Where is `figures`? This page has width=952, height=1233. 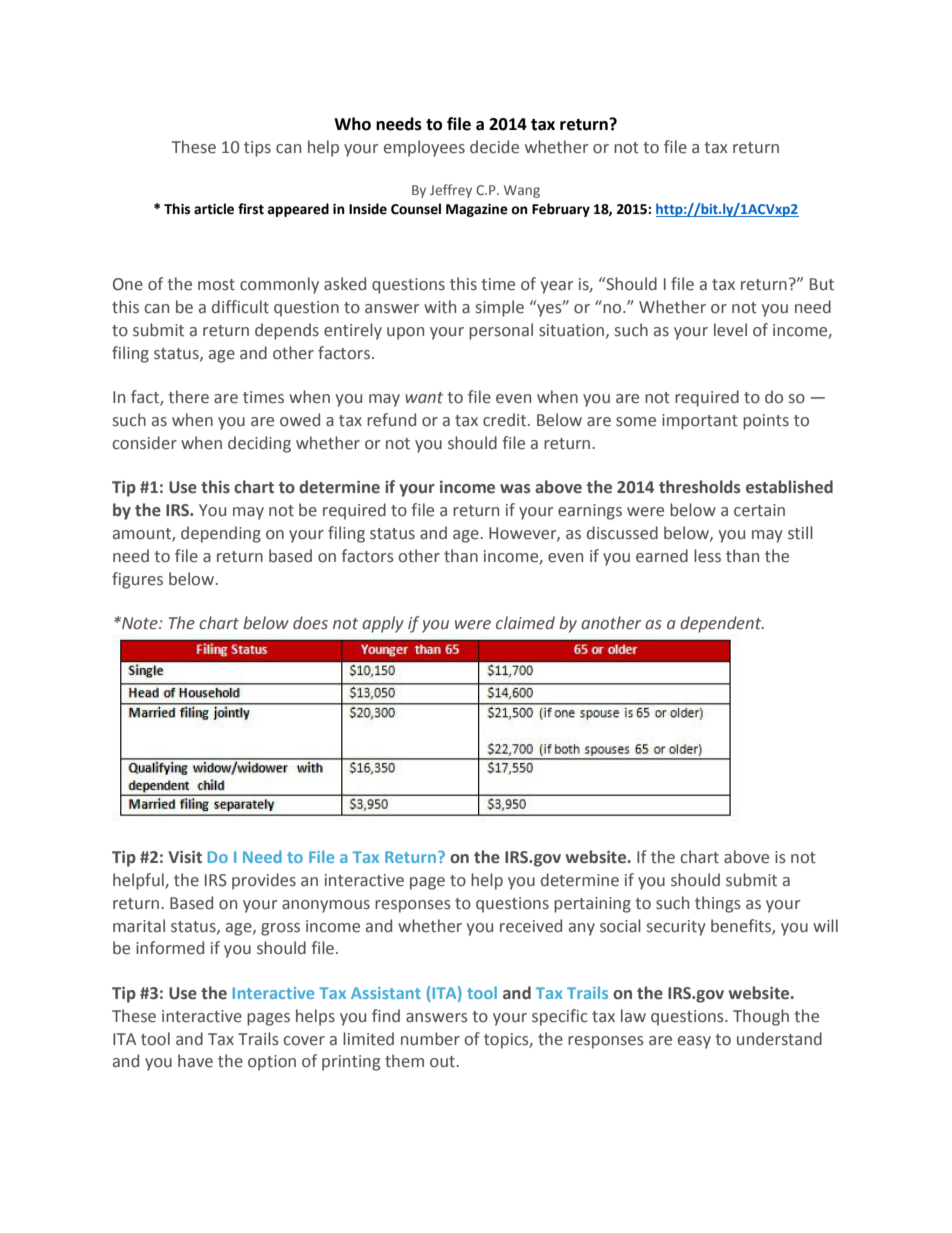 figures is located at coordinates (137, 580).
